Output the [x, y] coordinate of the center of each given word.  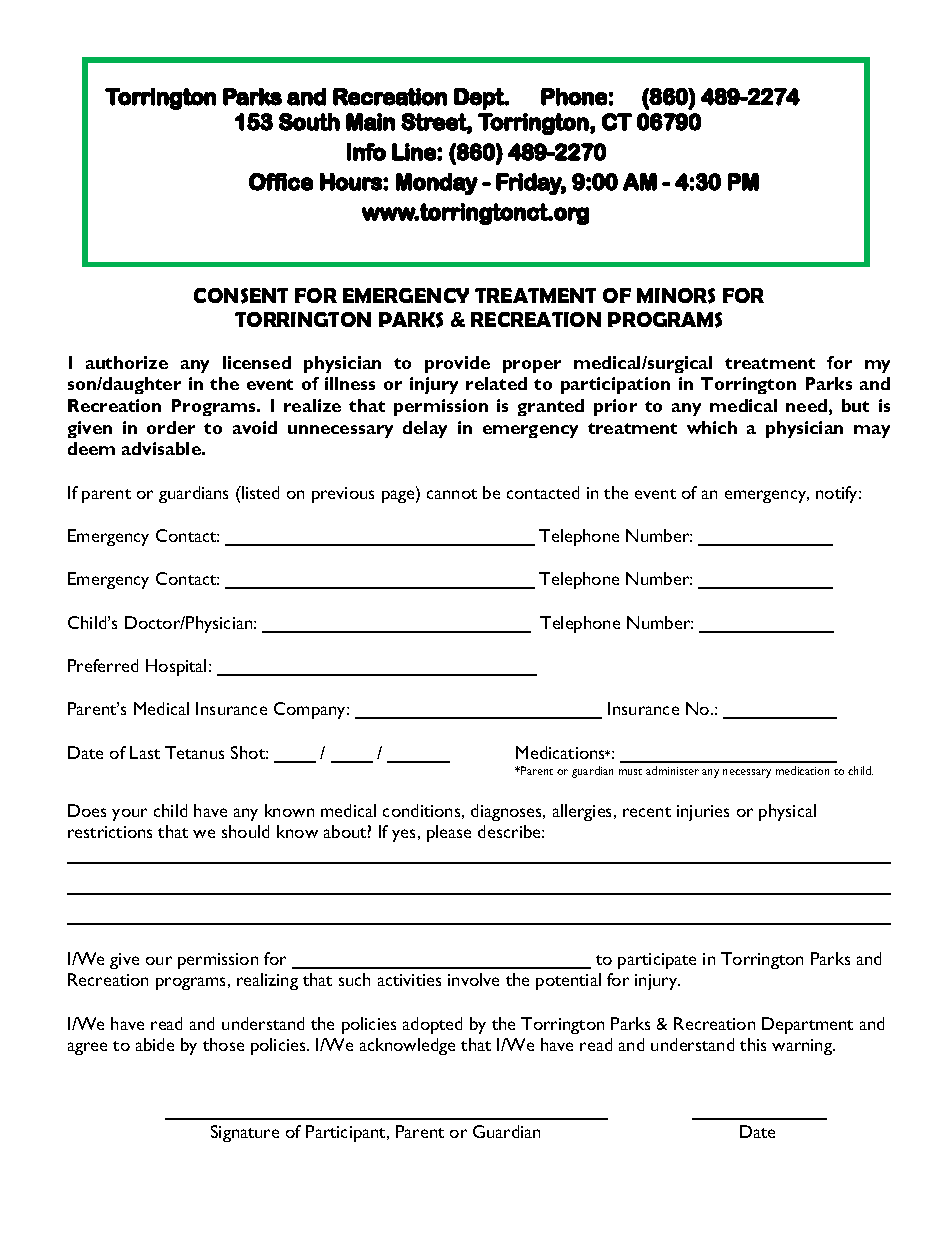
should [245, 831]
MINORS [676, 296]
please [449, 833]
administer [672, 770]
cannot [452, 494]
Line [415, 152]
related [496, 383]
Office [281, 182]
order [171, 427]
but [855, 405]
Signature [245, 1133]
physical [787, 812]
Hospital [176, 667]
